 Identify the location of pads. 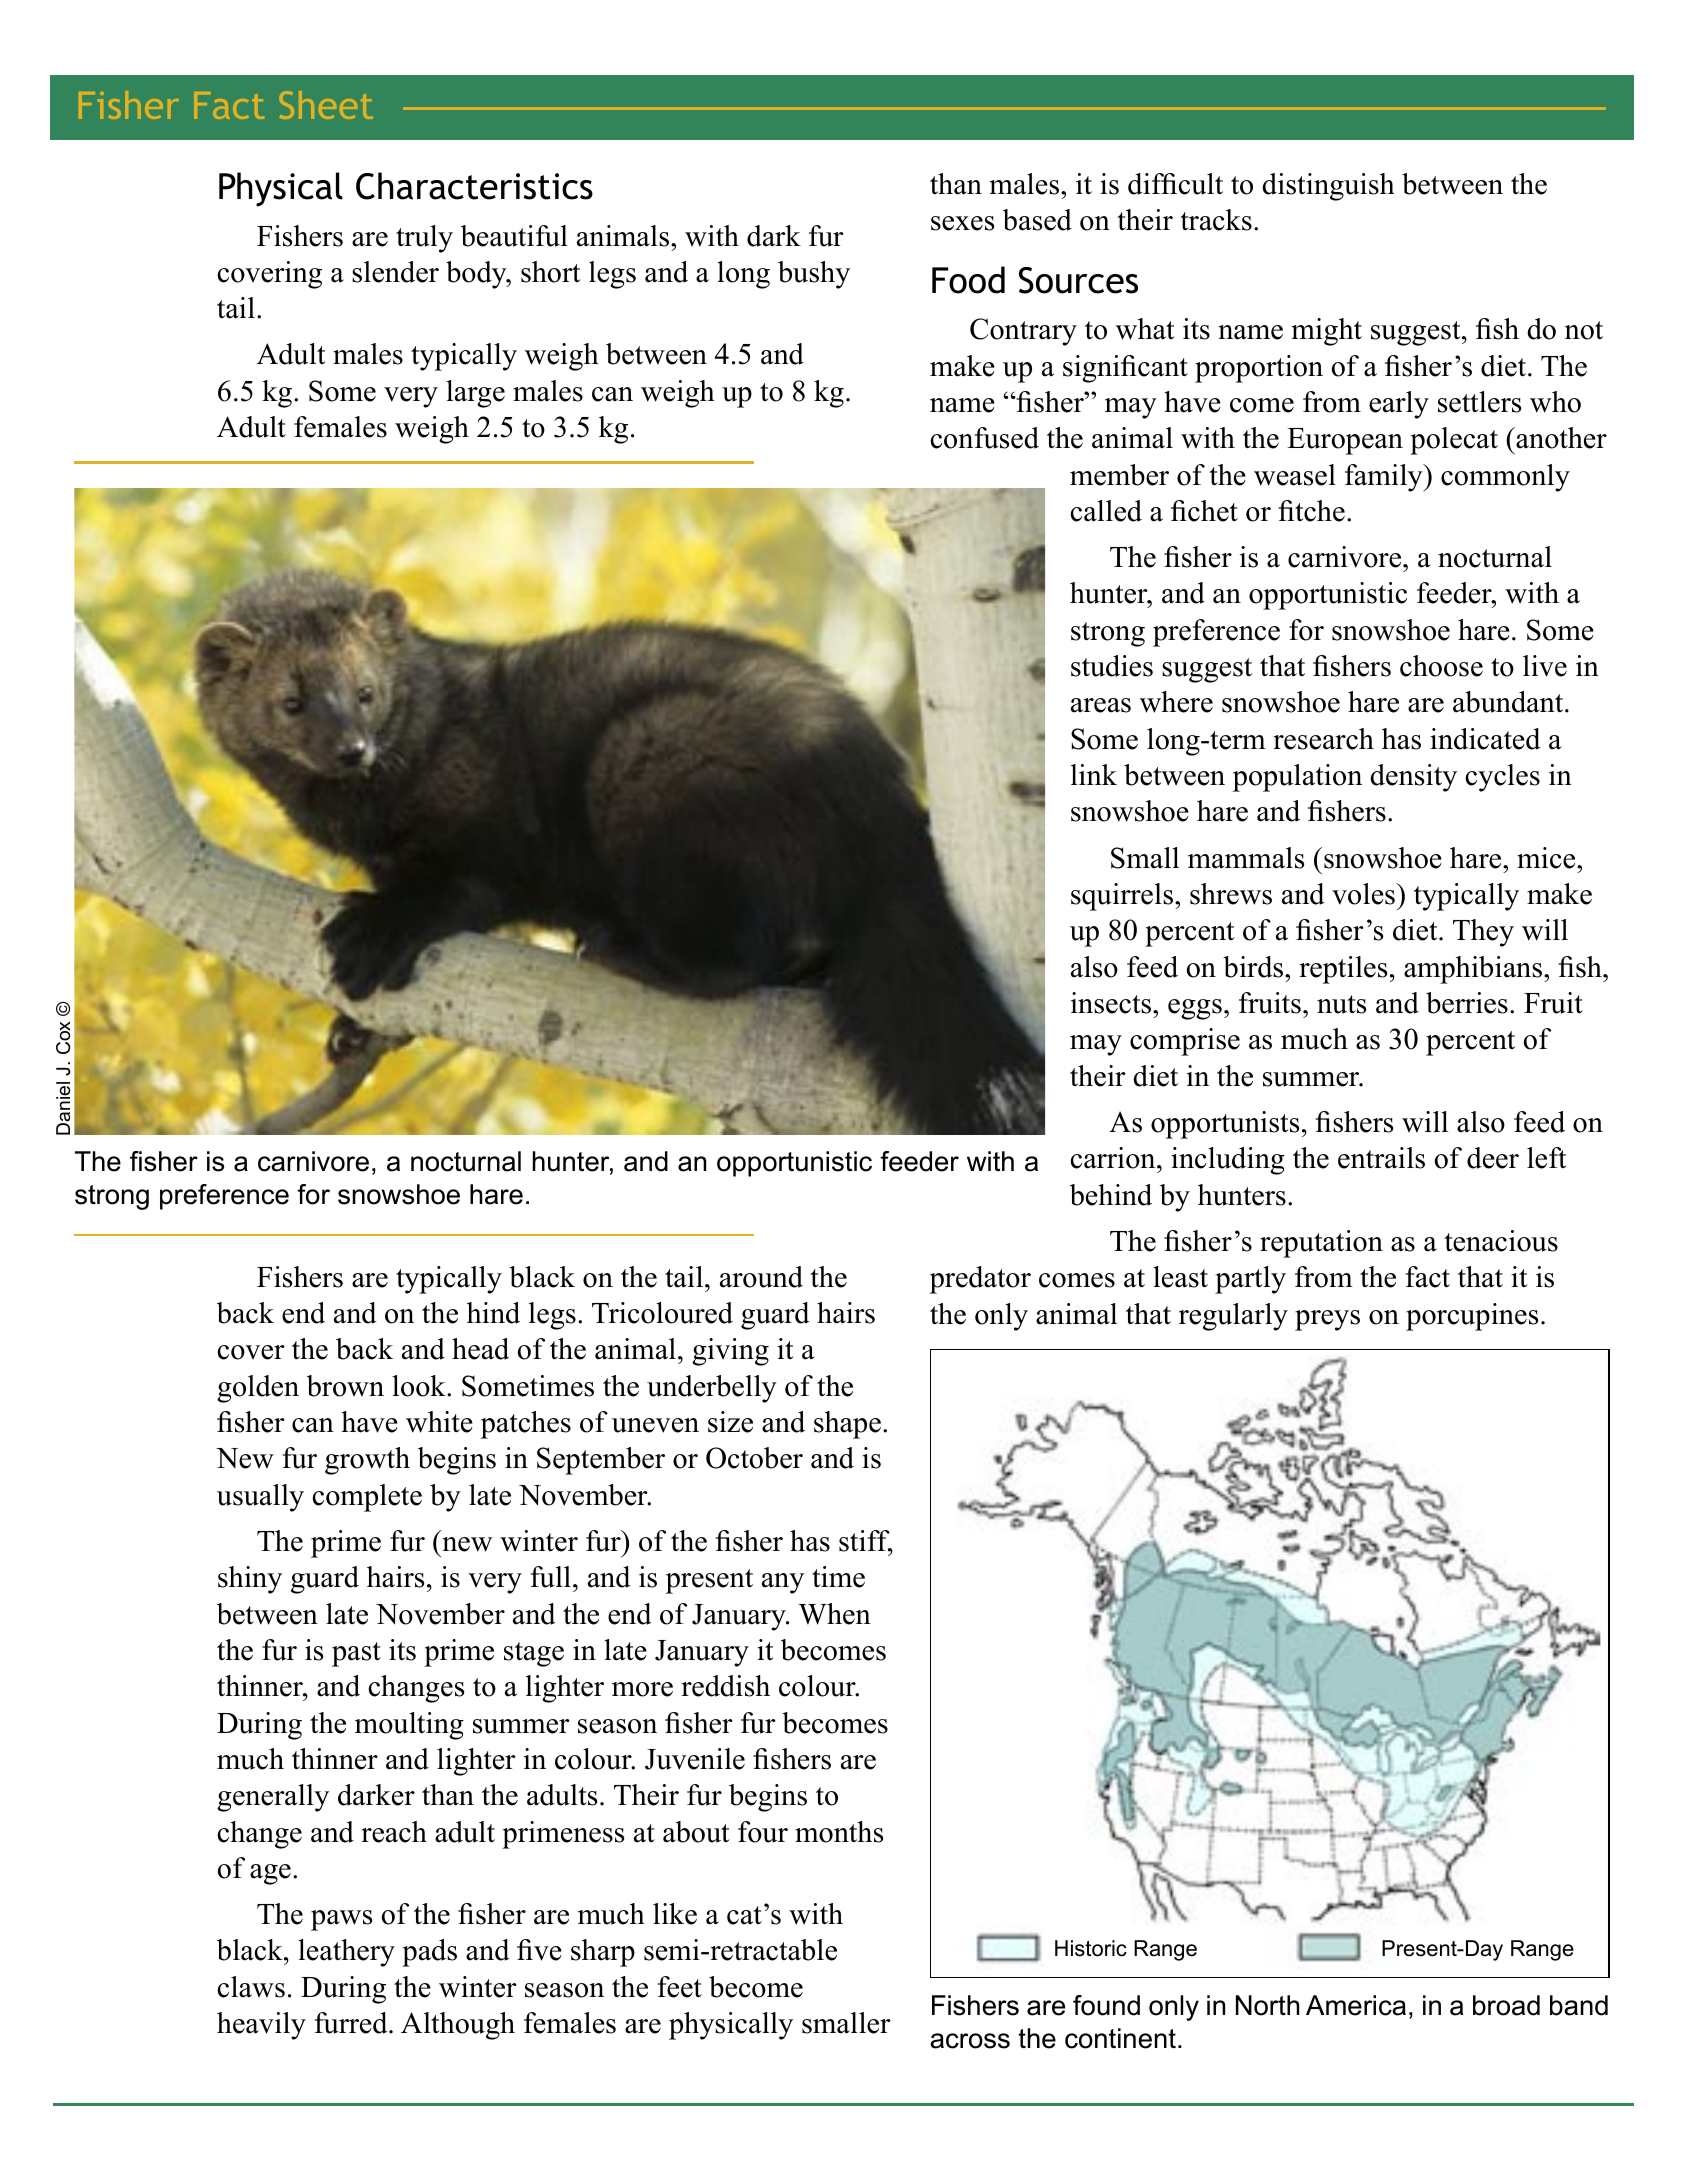
(429, 1953).
